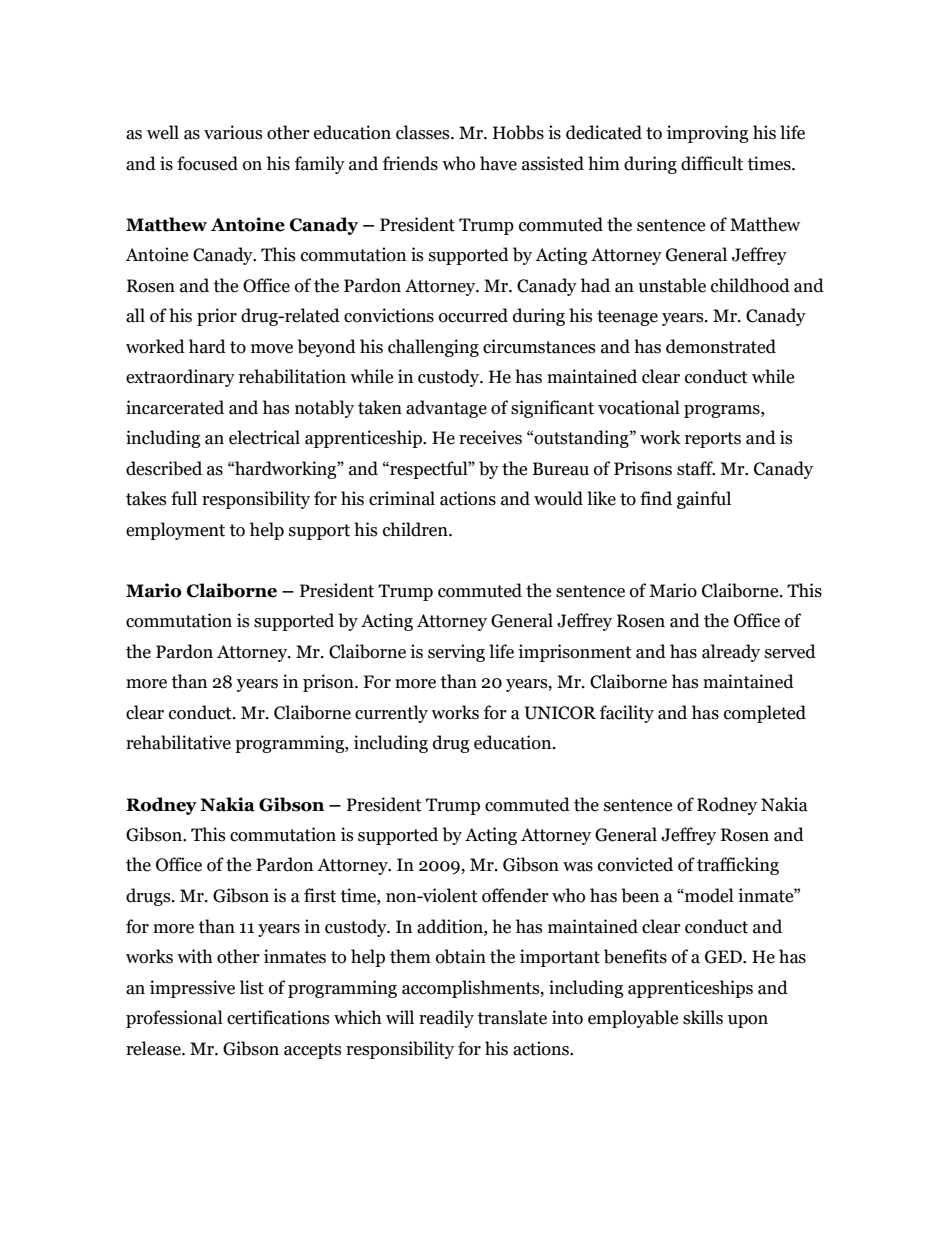  What do you see at coordinates (391, 714) in the screenshot?
I see `currently` at bounding box center [391, 714].
